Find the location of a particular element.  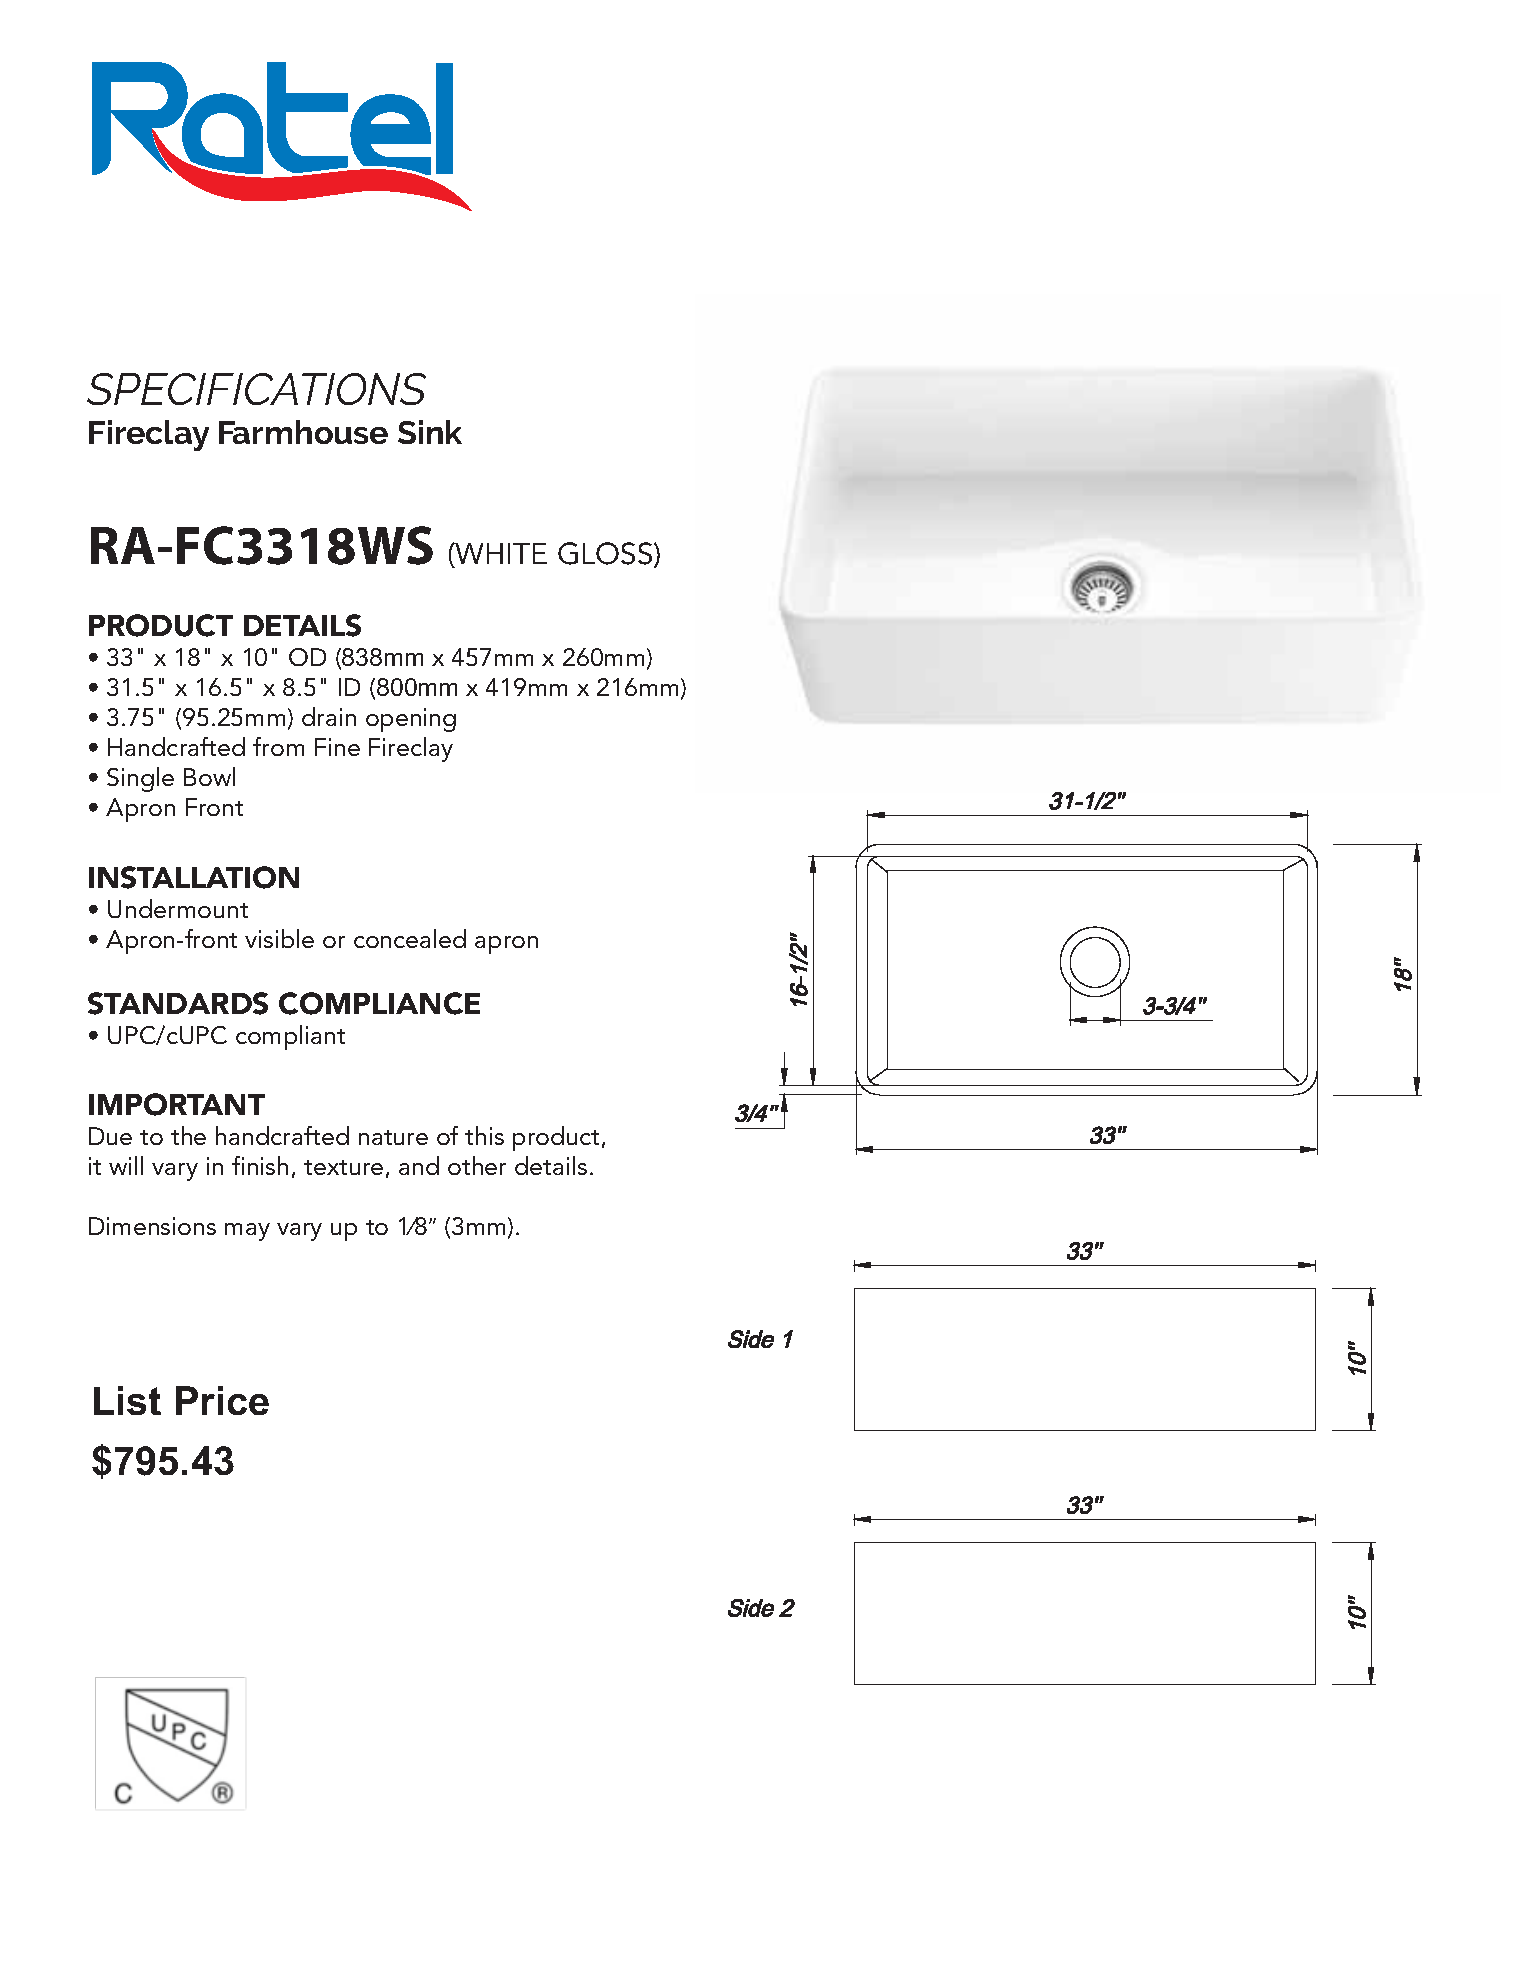

Farmhouse is located at coordinates (303, 432).
